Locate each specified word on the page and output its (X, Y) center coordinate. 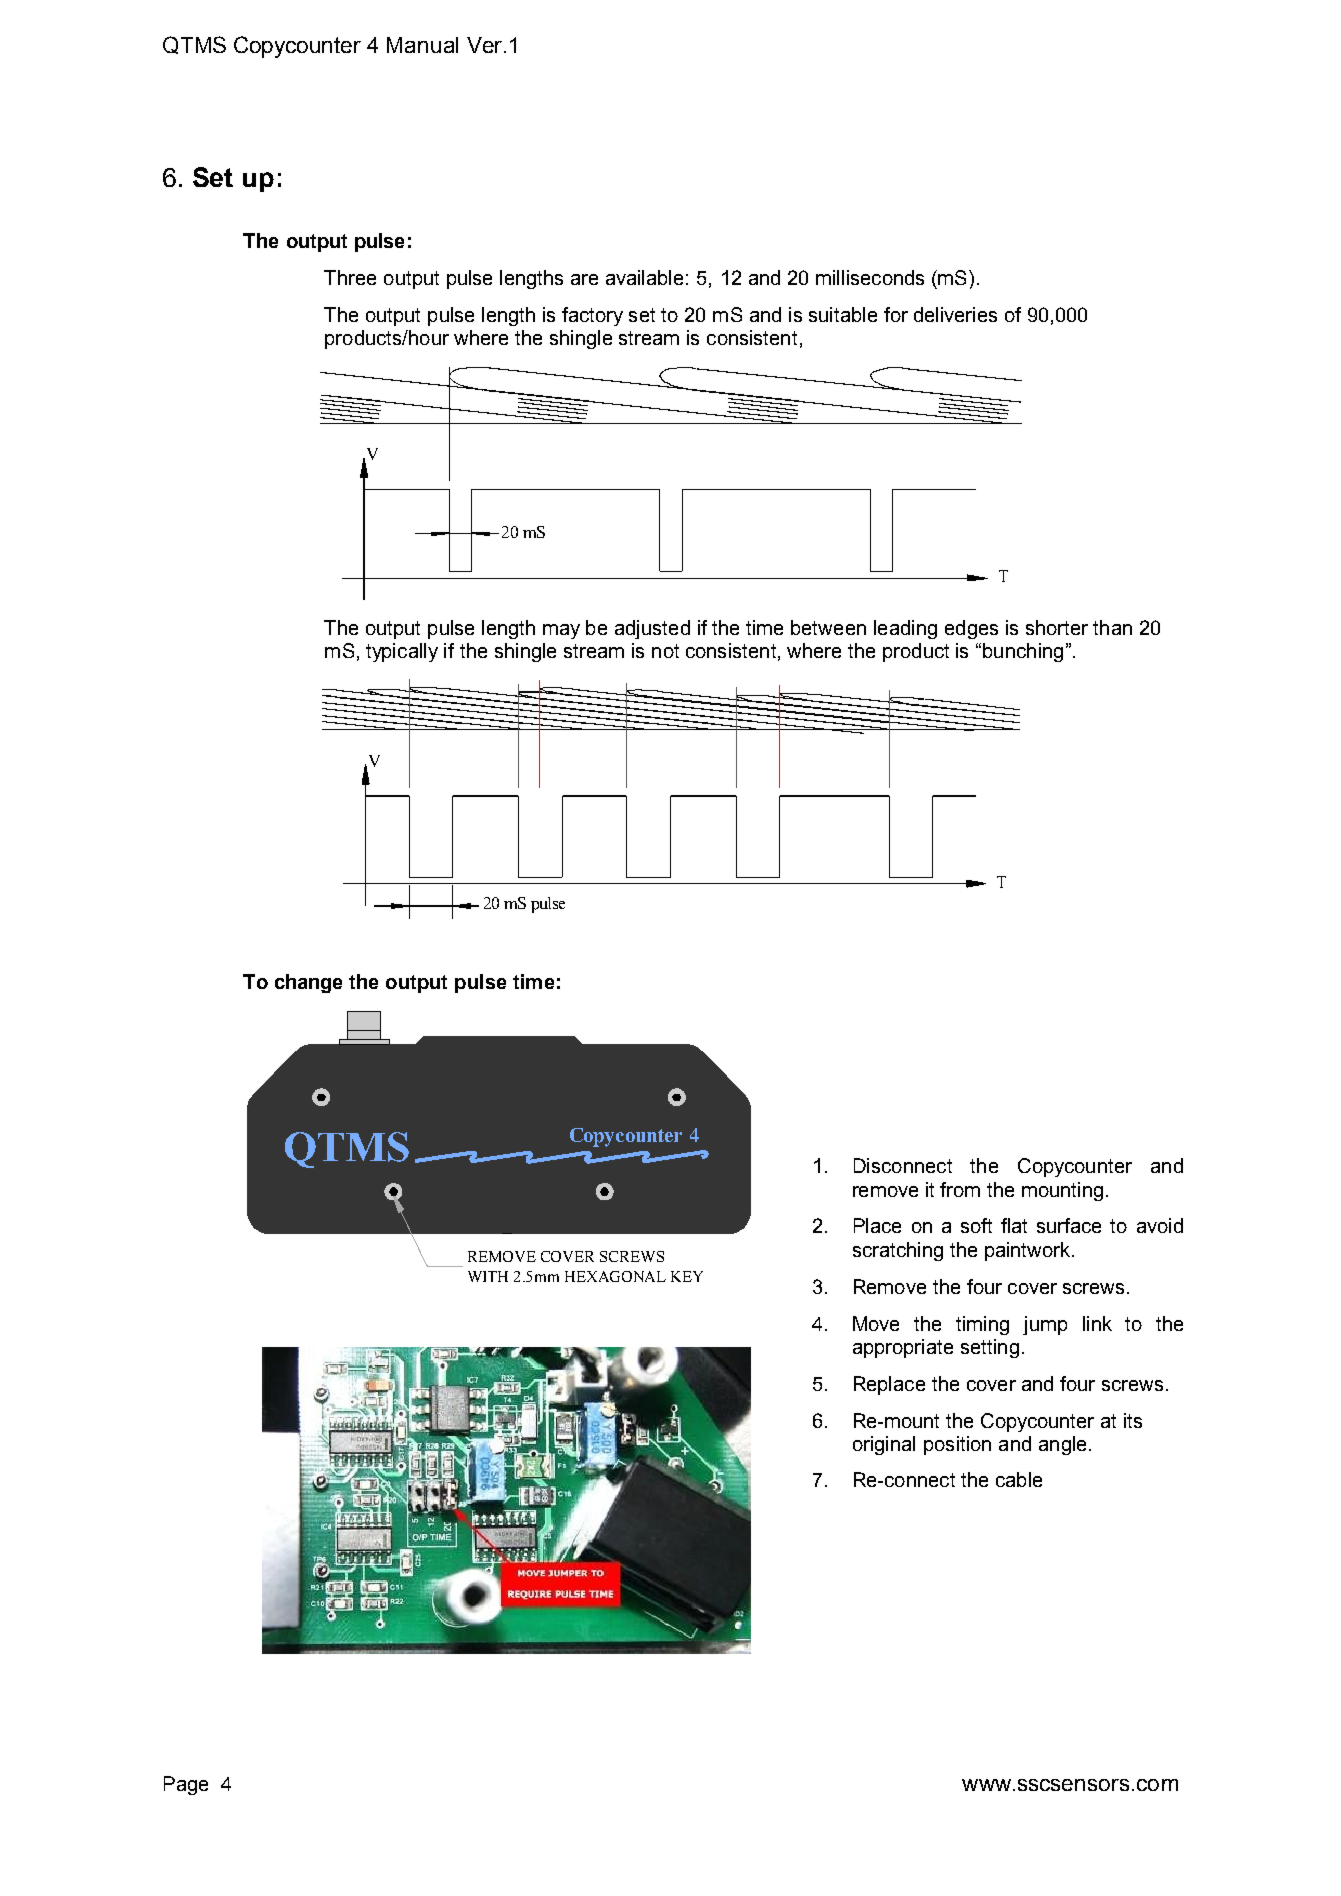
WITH (488, 1276)
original (884, 1445)
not (665, 651)
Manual (422, 45)
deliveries (955, 314)
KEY (687, 1276)
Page (186, 1785)
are (584, 279)
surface (1069, 1225)
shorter (1057, 627)
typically (402, 652)
